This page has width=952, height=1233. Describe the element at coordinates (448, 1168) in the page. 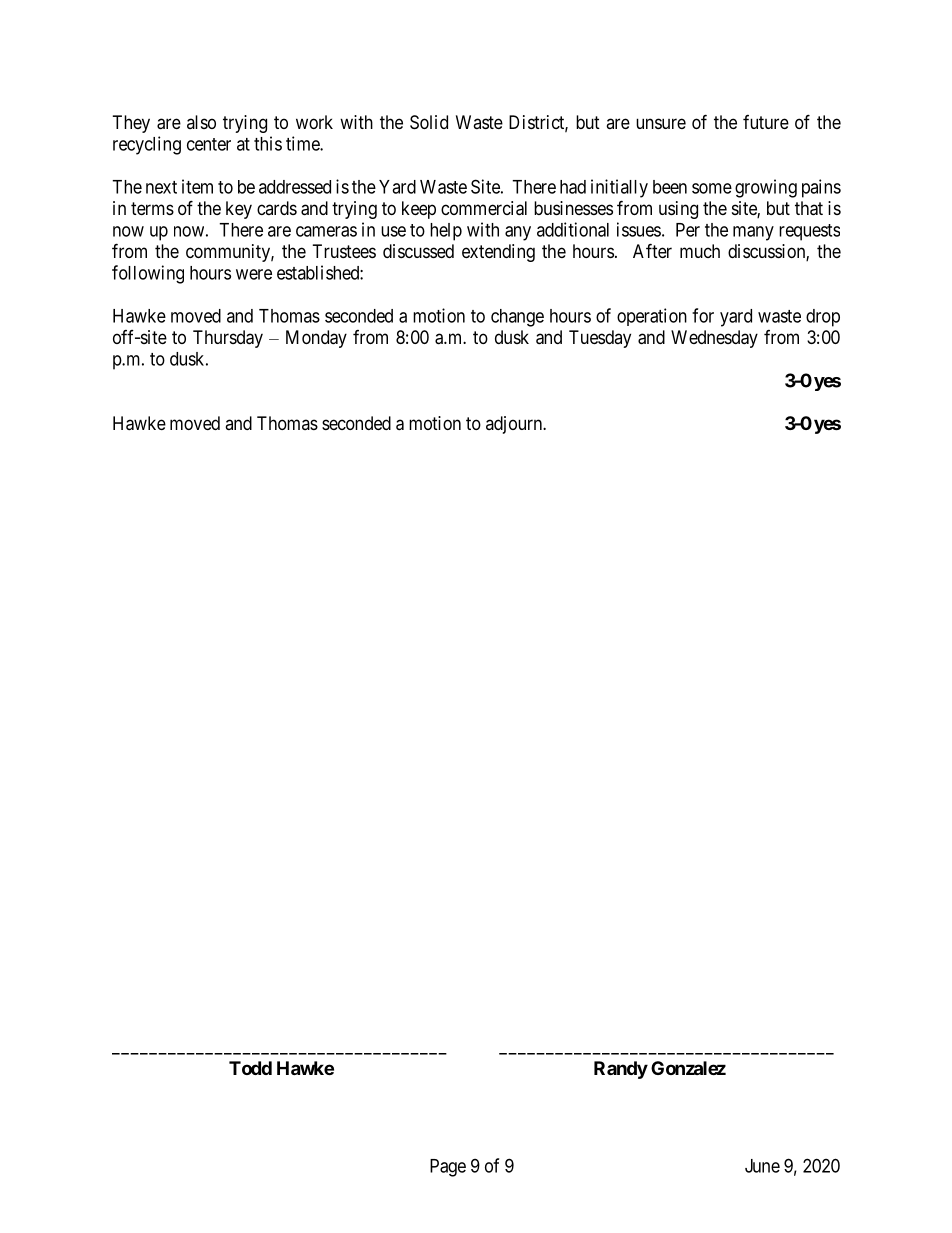

I see `Page` at that location.
